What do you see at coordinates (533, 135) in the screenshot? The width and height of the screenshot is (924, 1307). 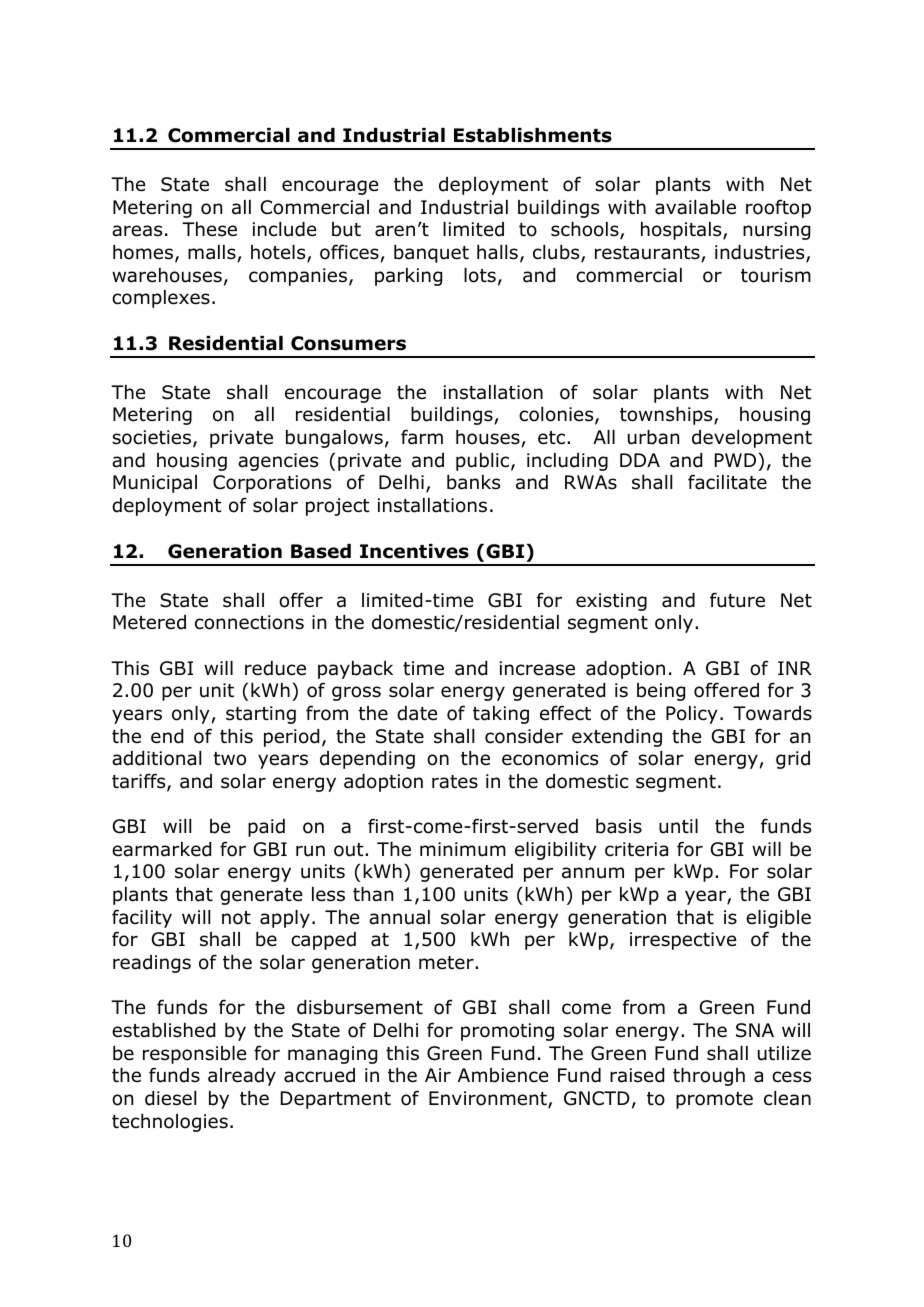 I see `Establishments` at bounding box center [533, 135].
